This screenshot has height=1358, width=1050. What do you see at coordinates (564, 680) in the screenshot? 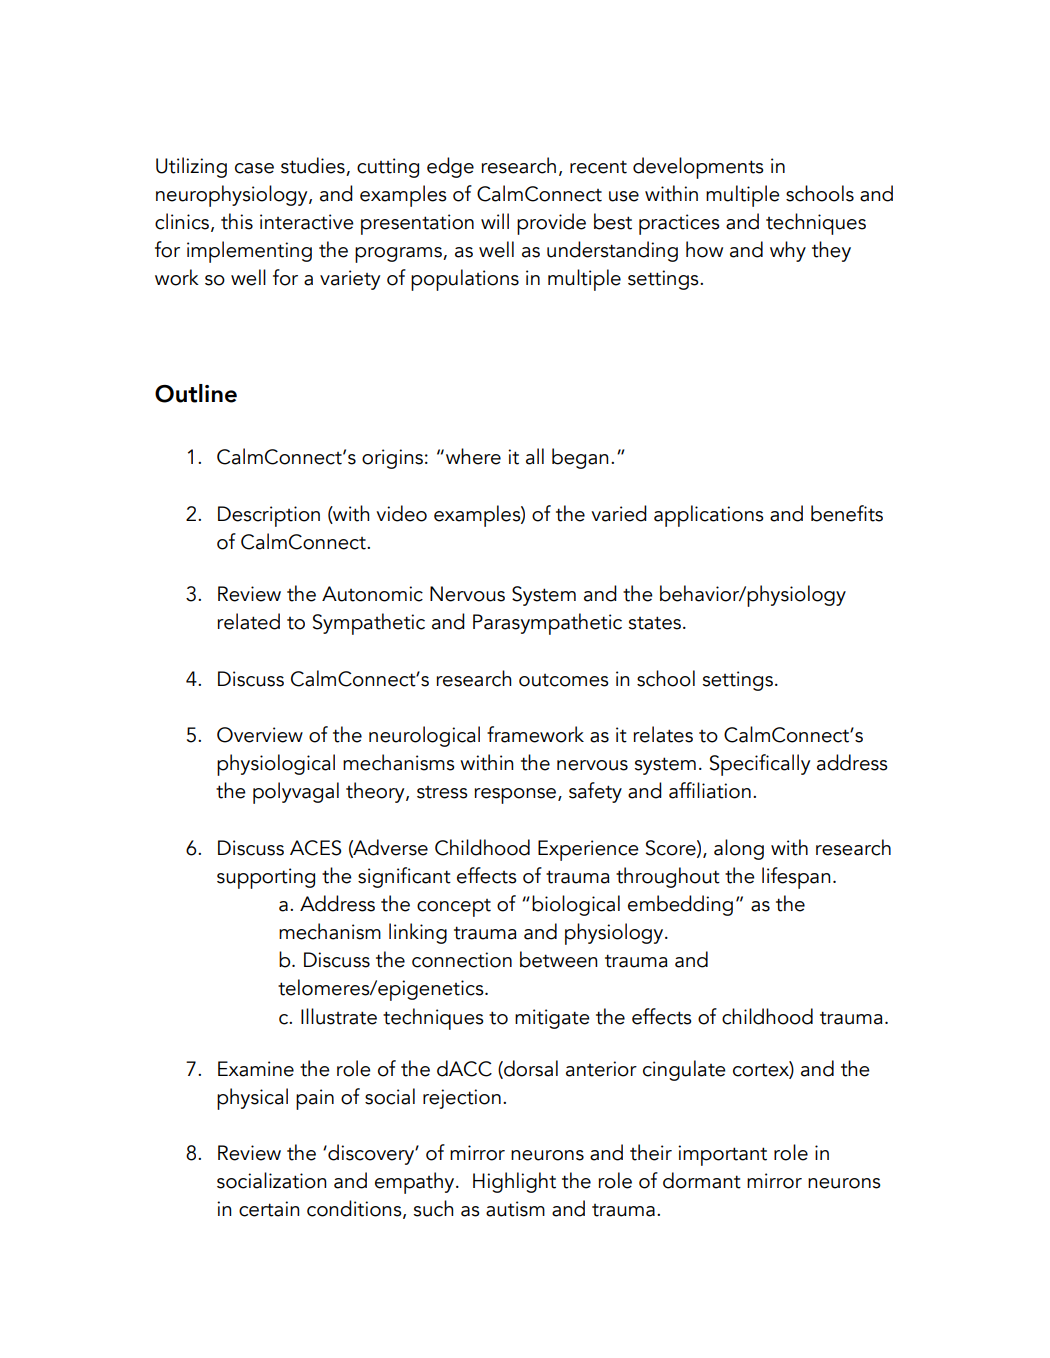
I see `outcomes` at bounding box center [564, 680].
